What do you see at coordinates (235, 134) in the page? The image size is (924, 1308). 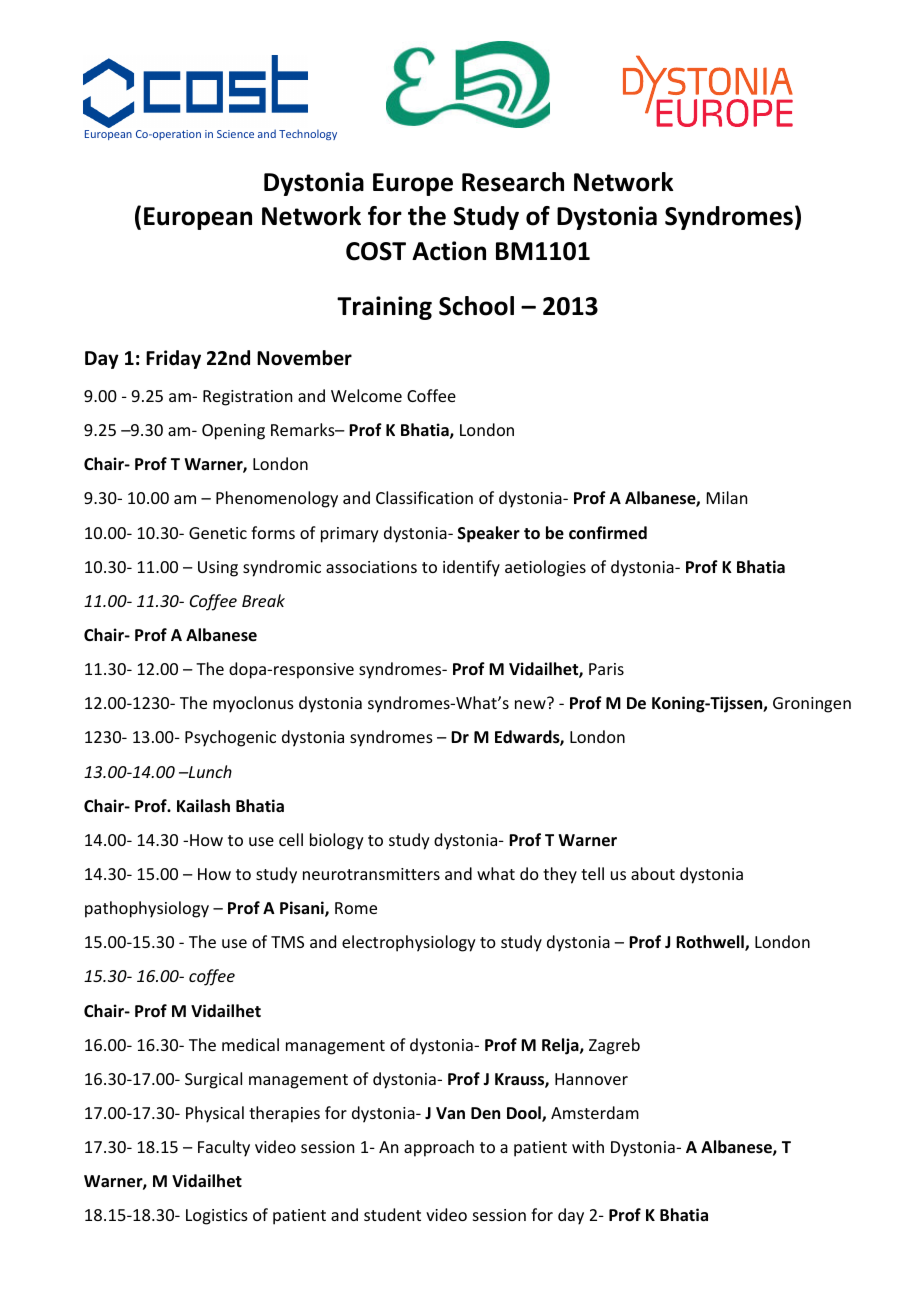 I see `Science` at bounding box center [235, 134].
